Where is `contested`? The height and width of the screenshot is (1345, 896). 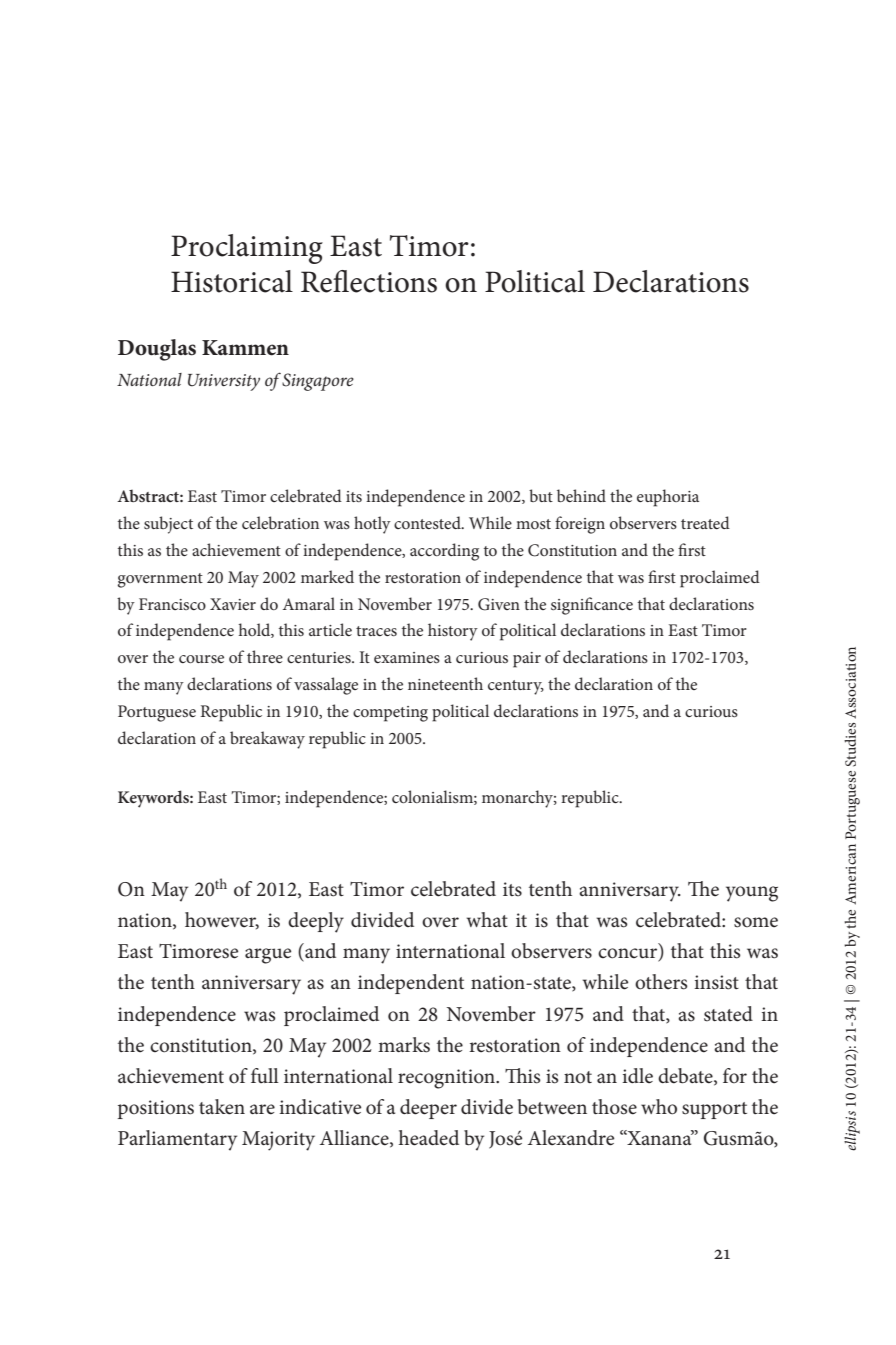
contested is located at coordinates (428, 522).
